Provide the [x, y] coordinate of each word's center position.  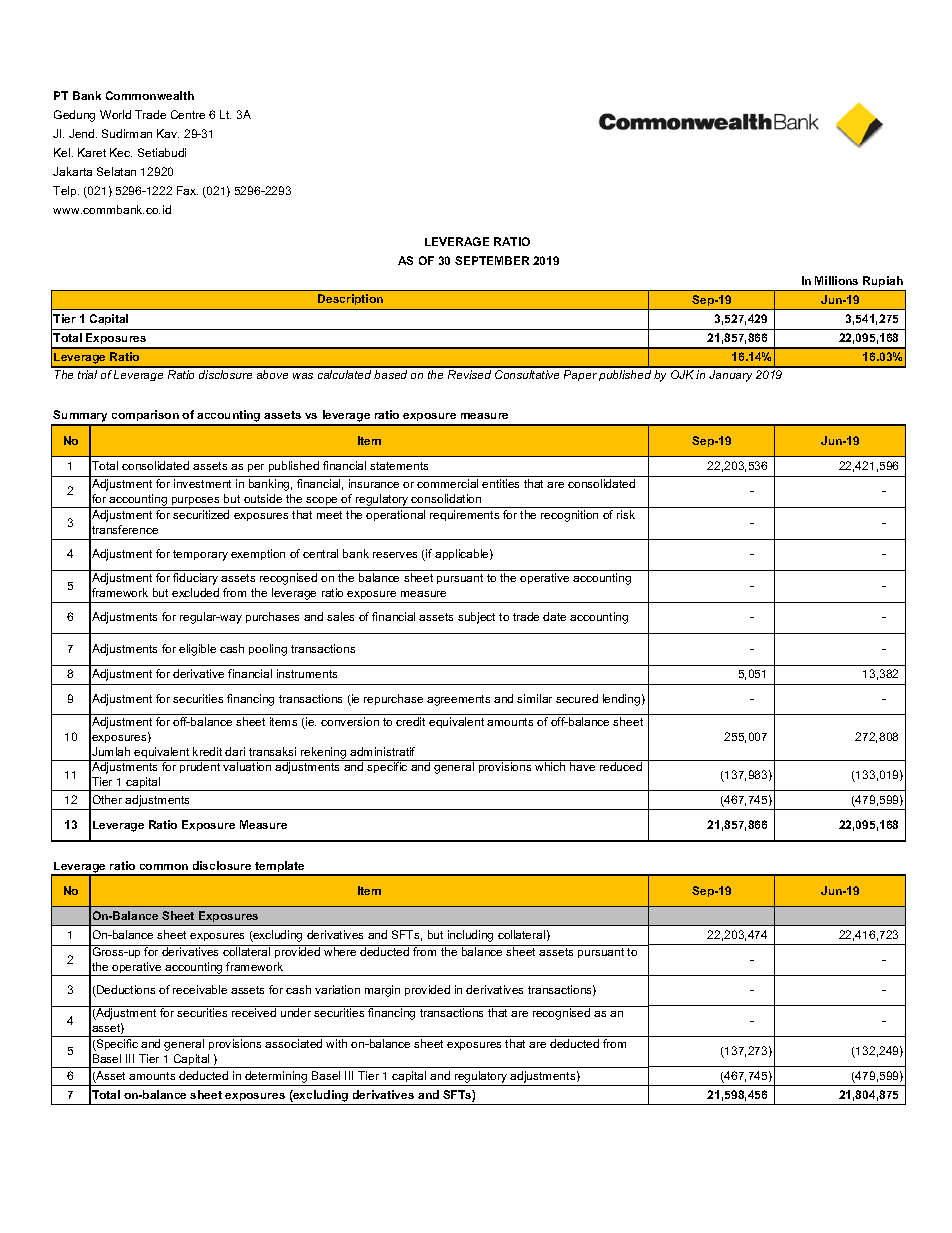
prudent [200, 767]
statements [399, 466]
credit [410, 721]
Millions [836, 280]
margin [382, 991]
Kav [168, 133]
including [470, 936]
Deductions [125, 991]
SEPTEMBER [492, 260]
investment [202, 483]
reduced [621, 766]
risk [626, 514]
